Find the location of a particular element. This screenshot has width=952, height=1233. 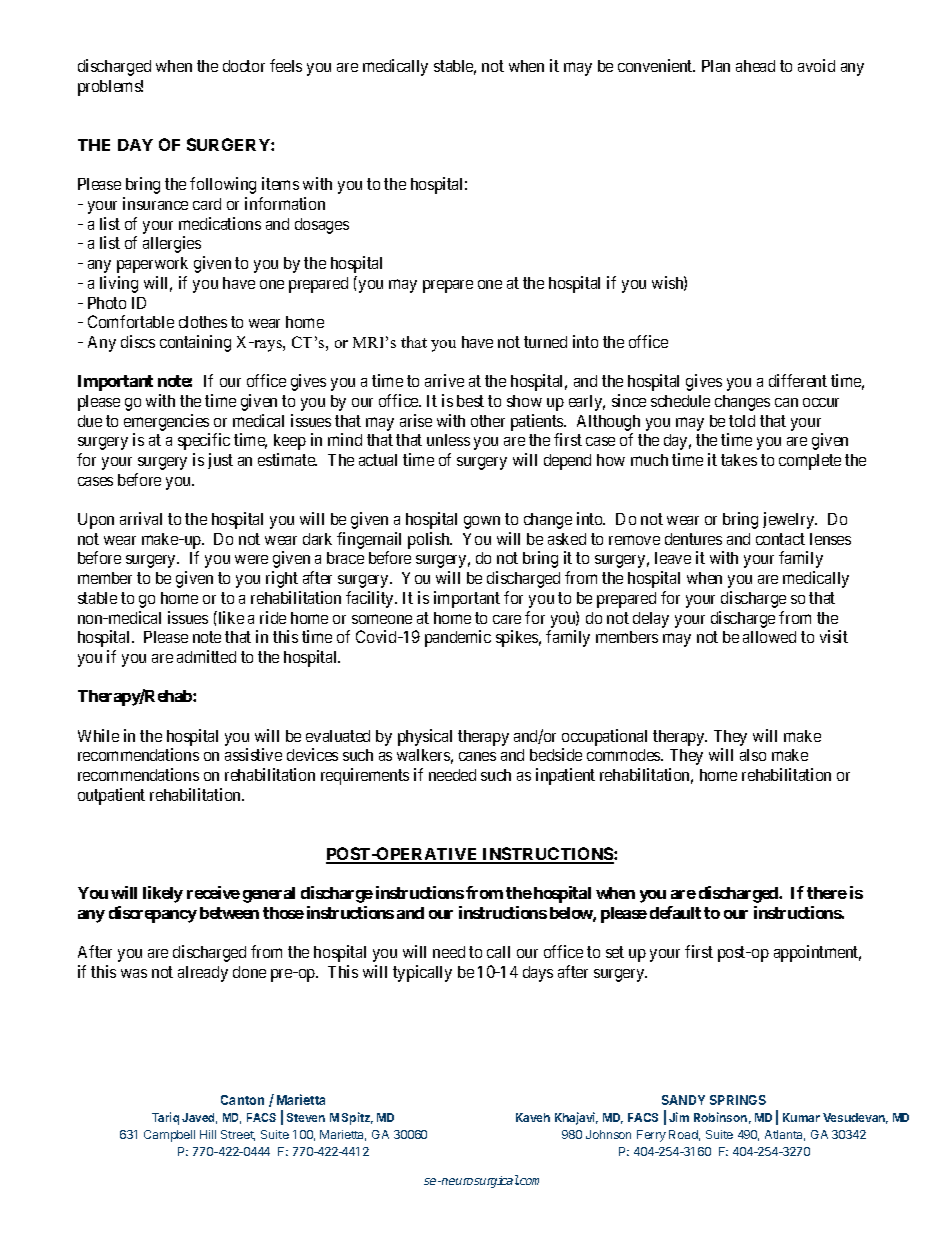

allowed is located at coordinates (769, 637).
